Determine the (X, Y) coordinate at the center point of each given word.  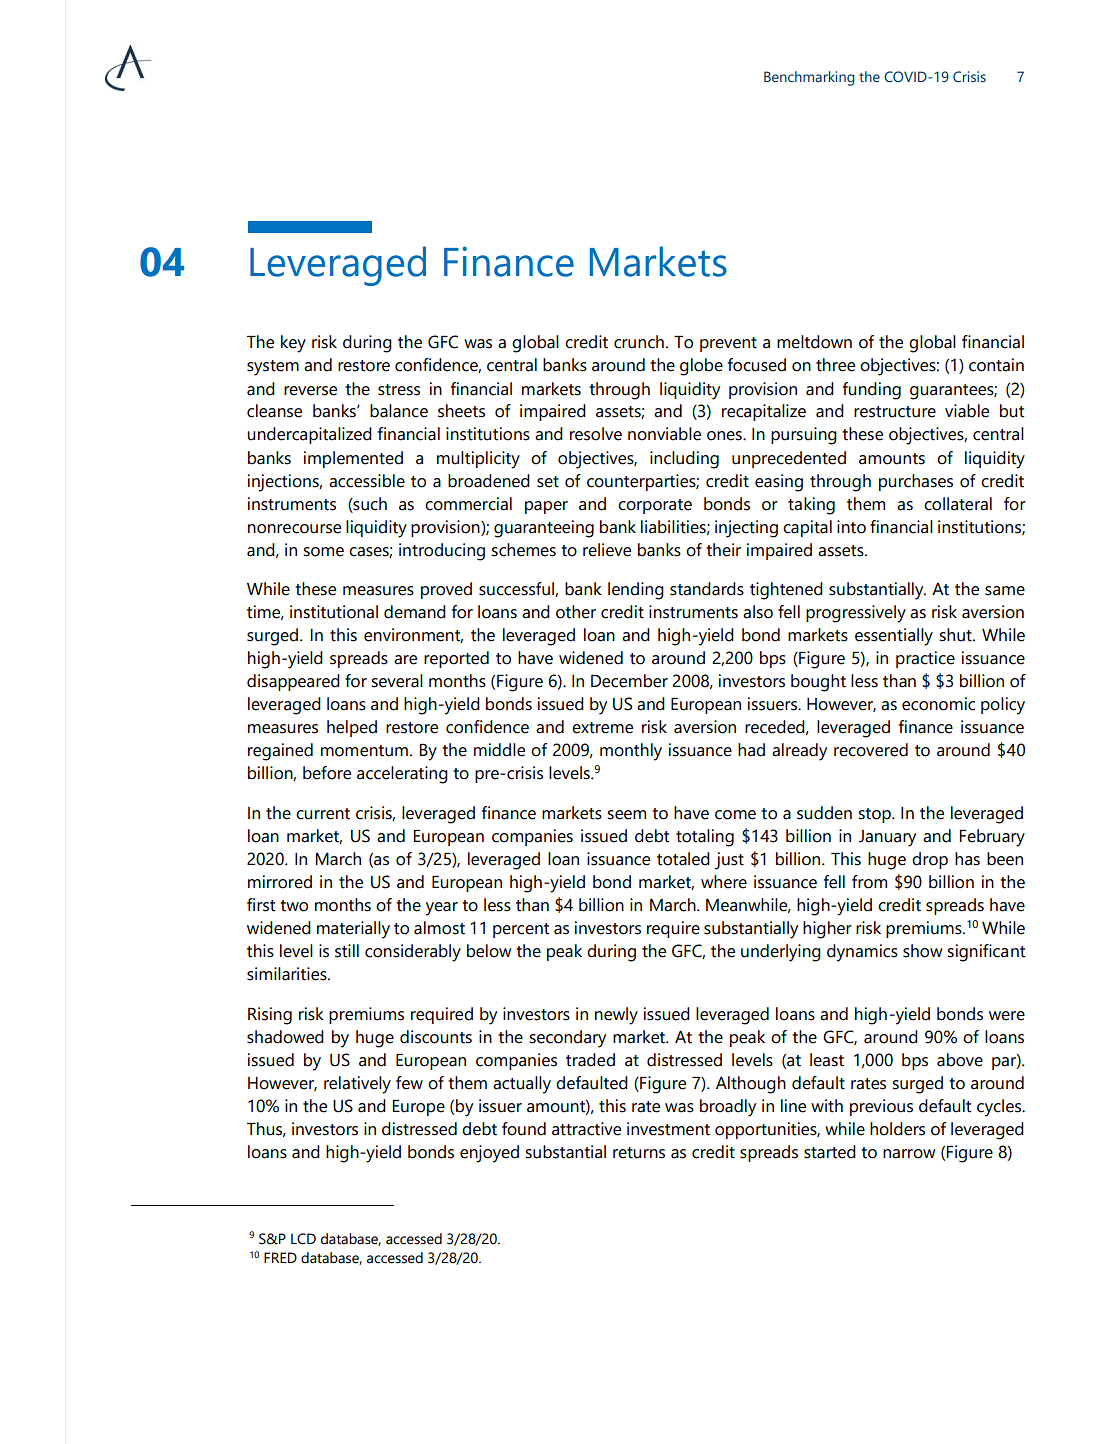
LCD (303, 1239)
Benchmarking (809, 78)
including (684, 460)
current (323, 814)
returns (639, 1153)
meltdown (814, 342)
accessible (367, 481)
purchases (916, 482)
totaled (683, 859)
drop (930, 860)
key (293, 344)
